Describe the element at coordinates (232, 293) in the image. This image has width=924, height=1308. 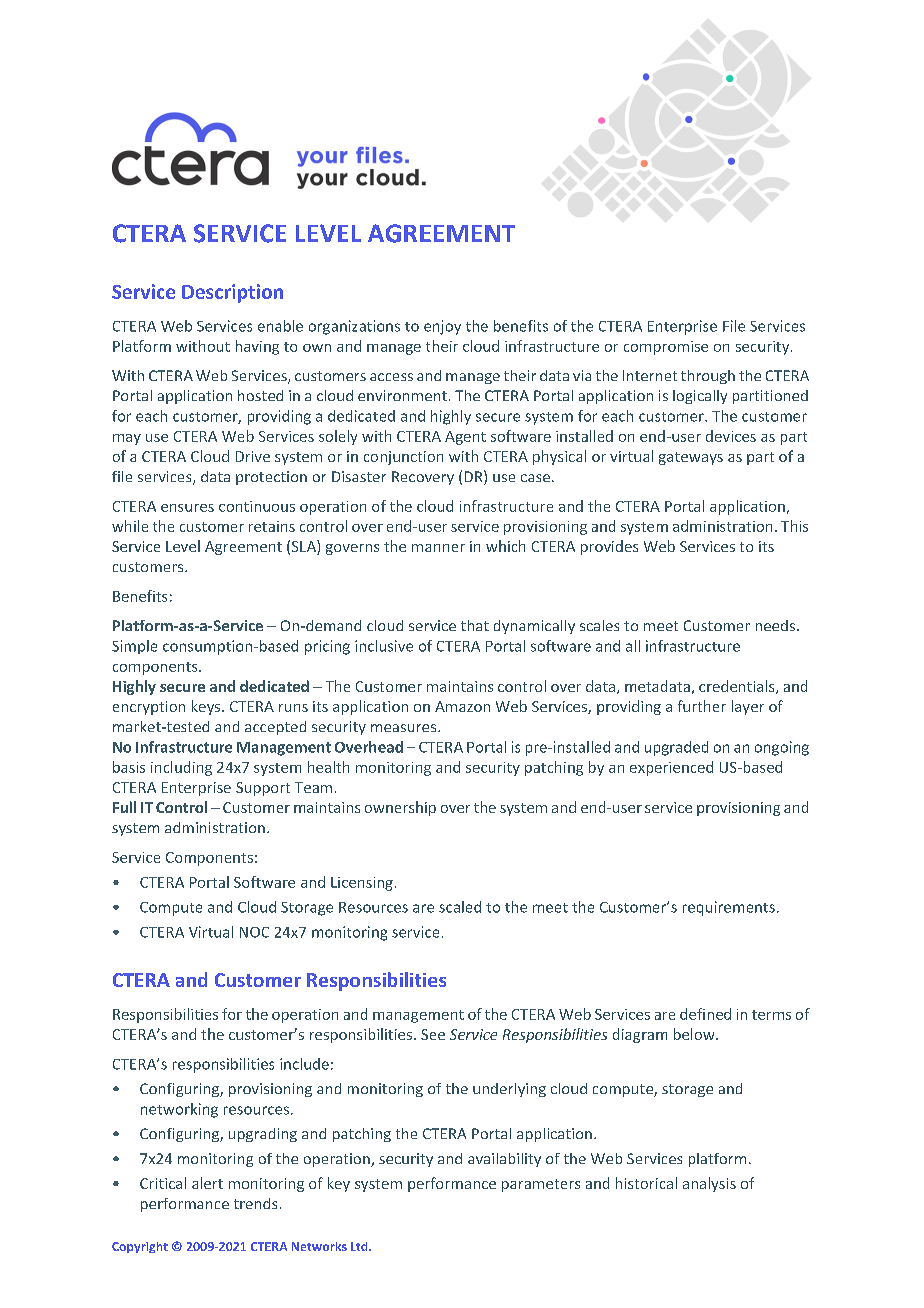
I see `Description` at that location.
